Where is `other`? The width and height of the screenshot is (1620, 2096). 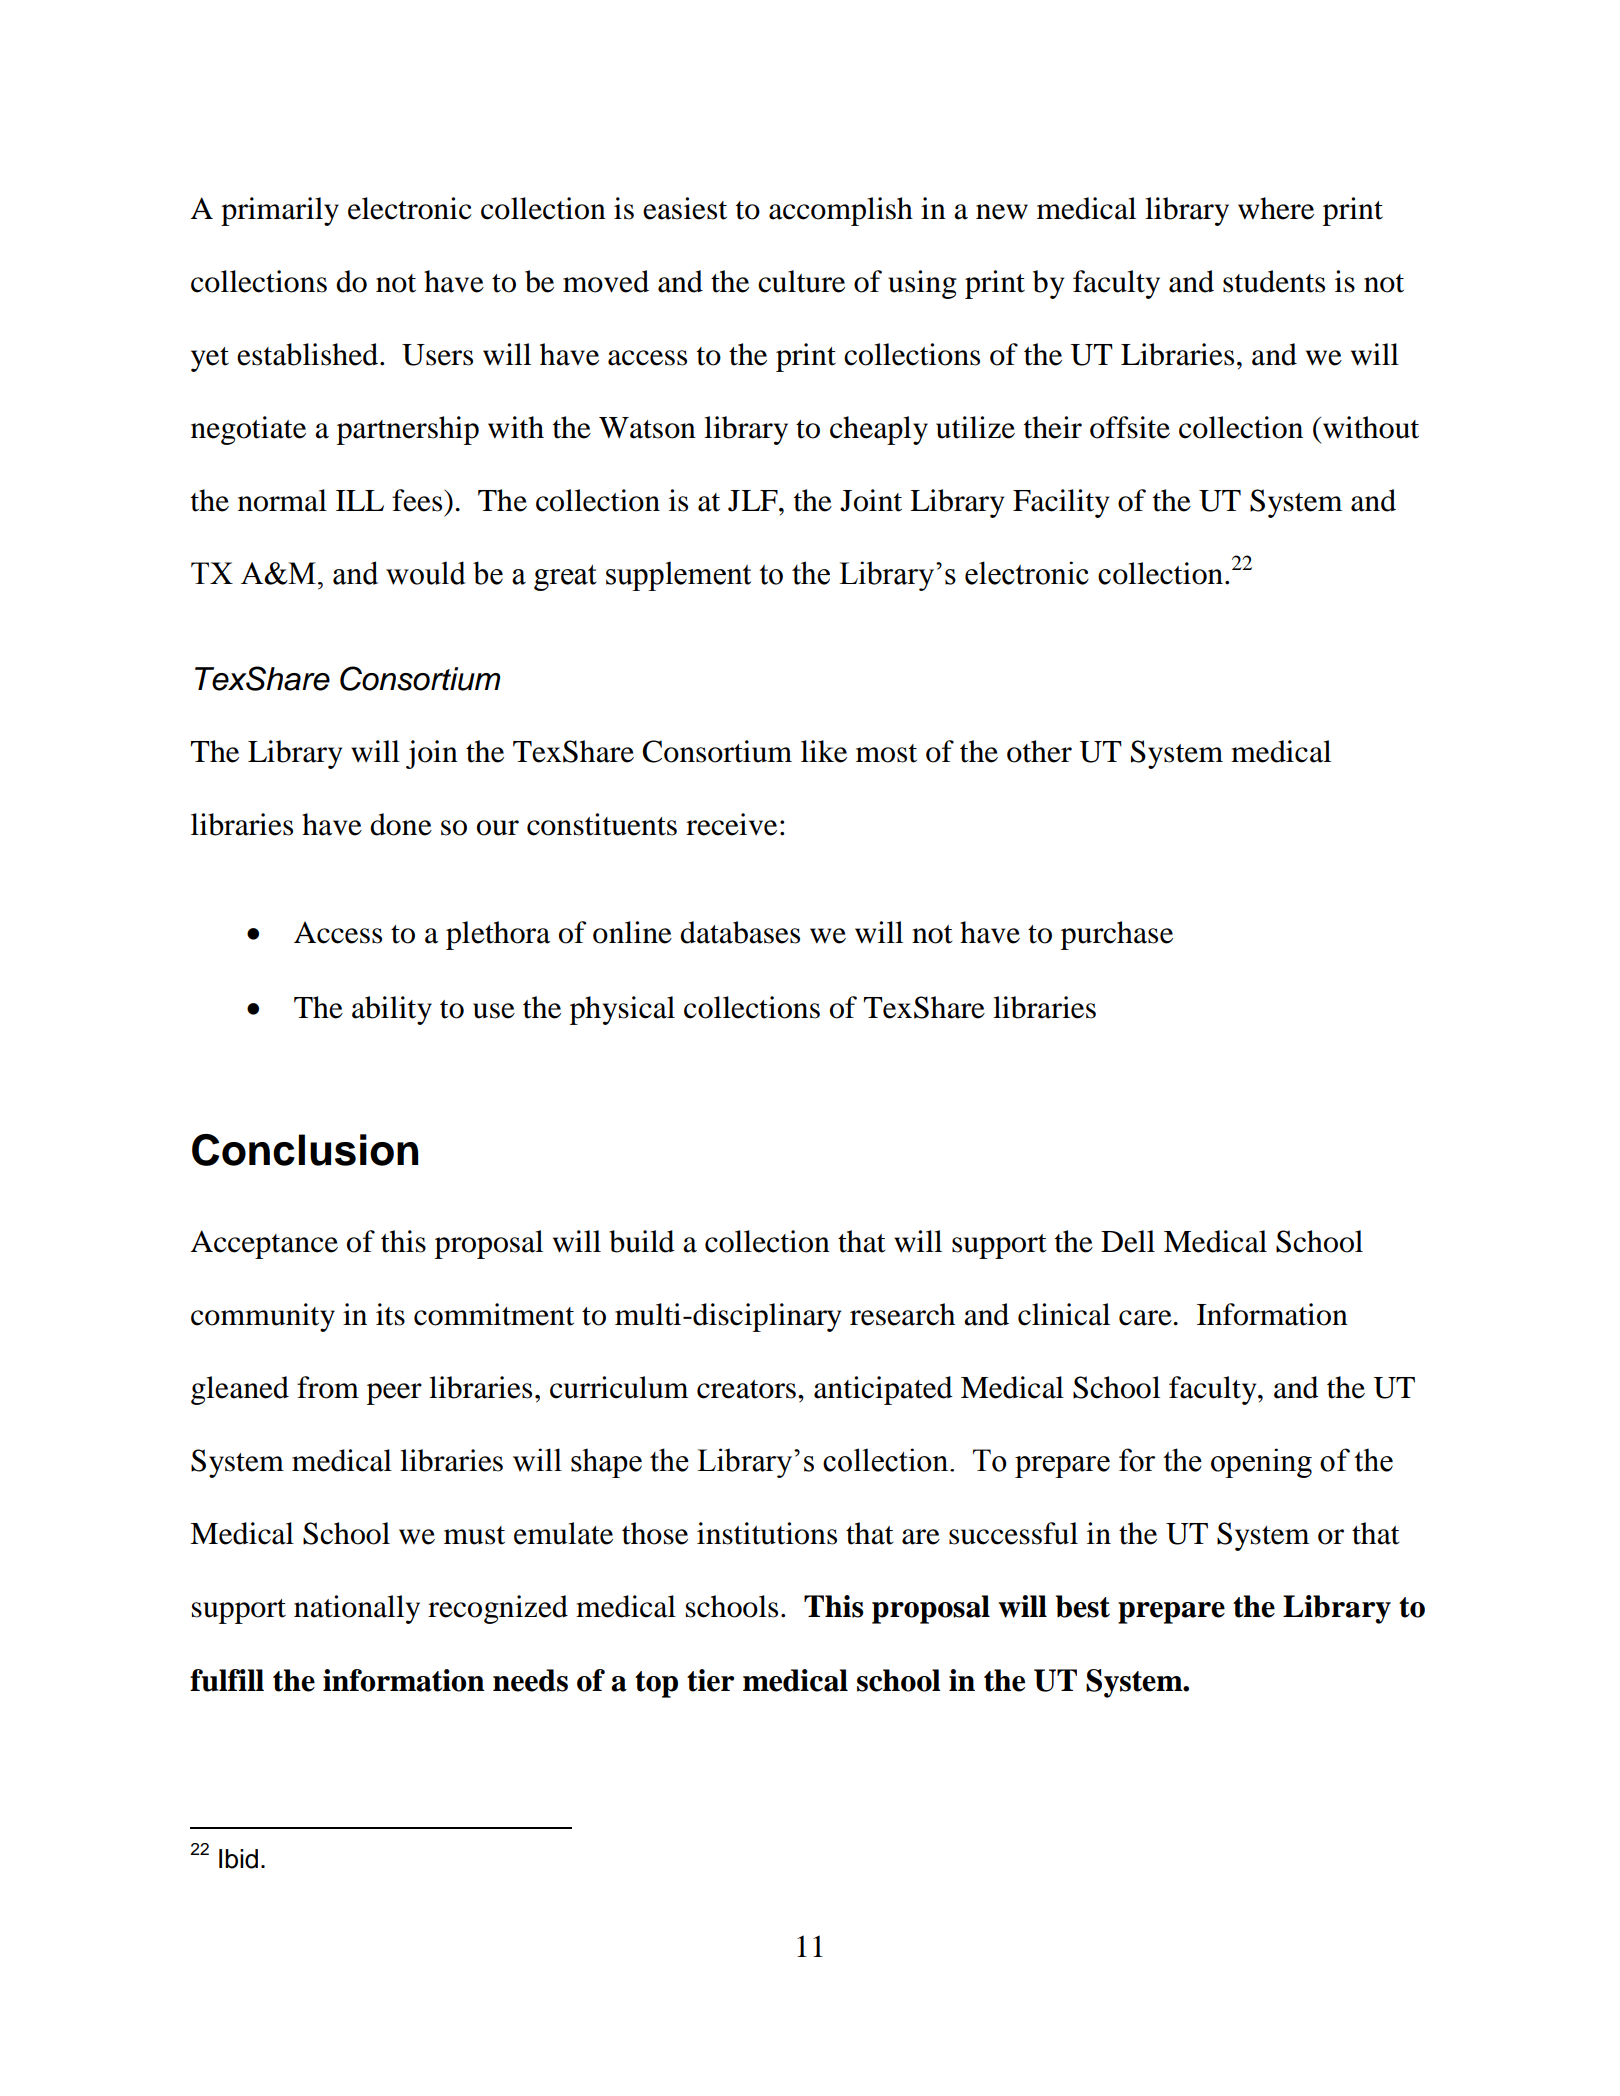
other is located at coordinates (1039, 751).
